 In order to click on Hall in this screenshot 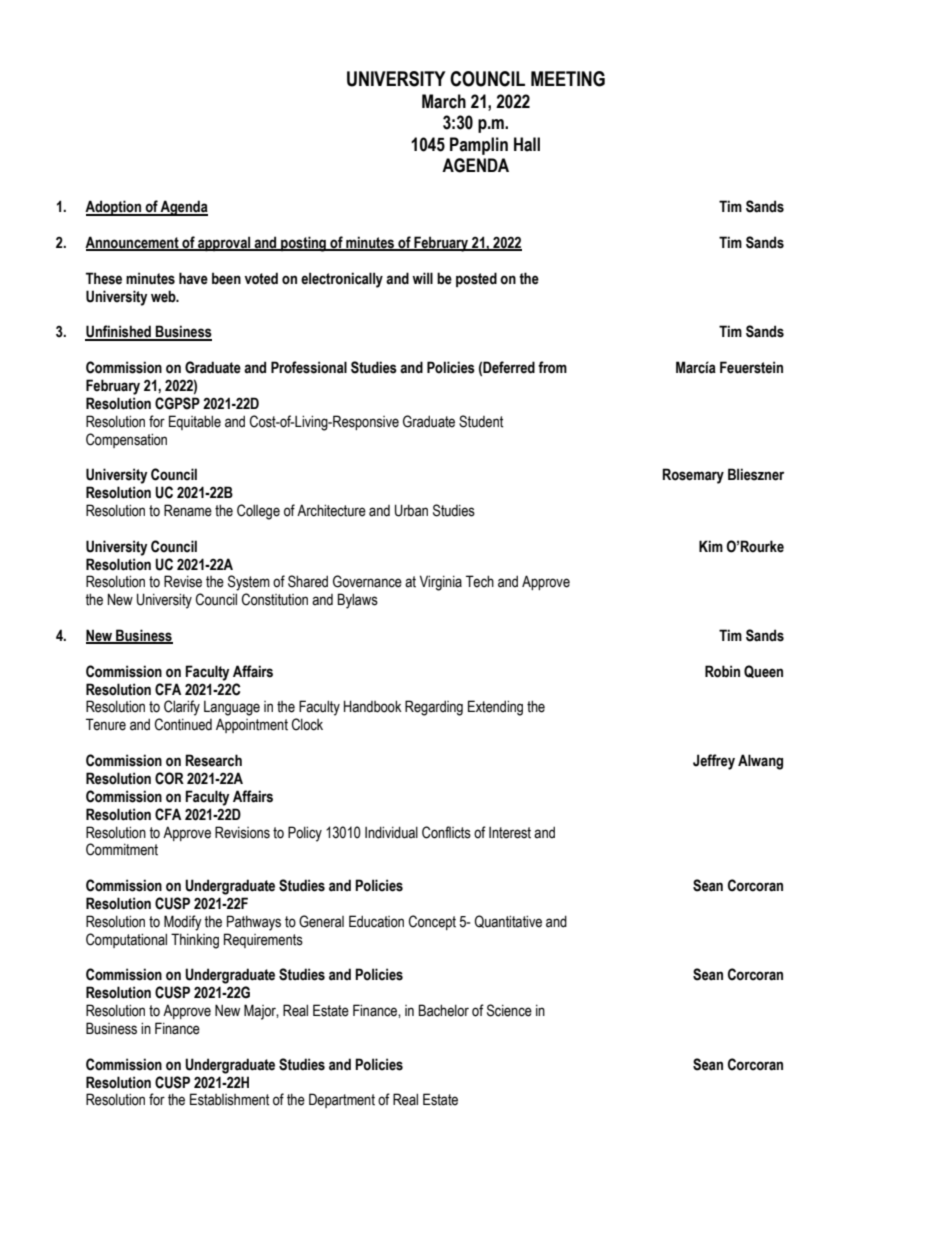, I will do `click(527, 144)`.
